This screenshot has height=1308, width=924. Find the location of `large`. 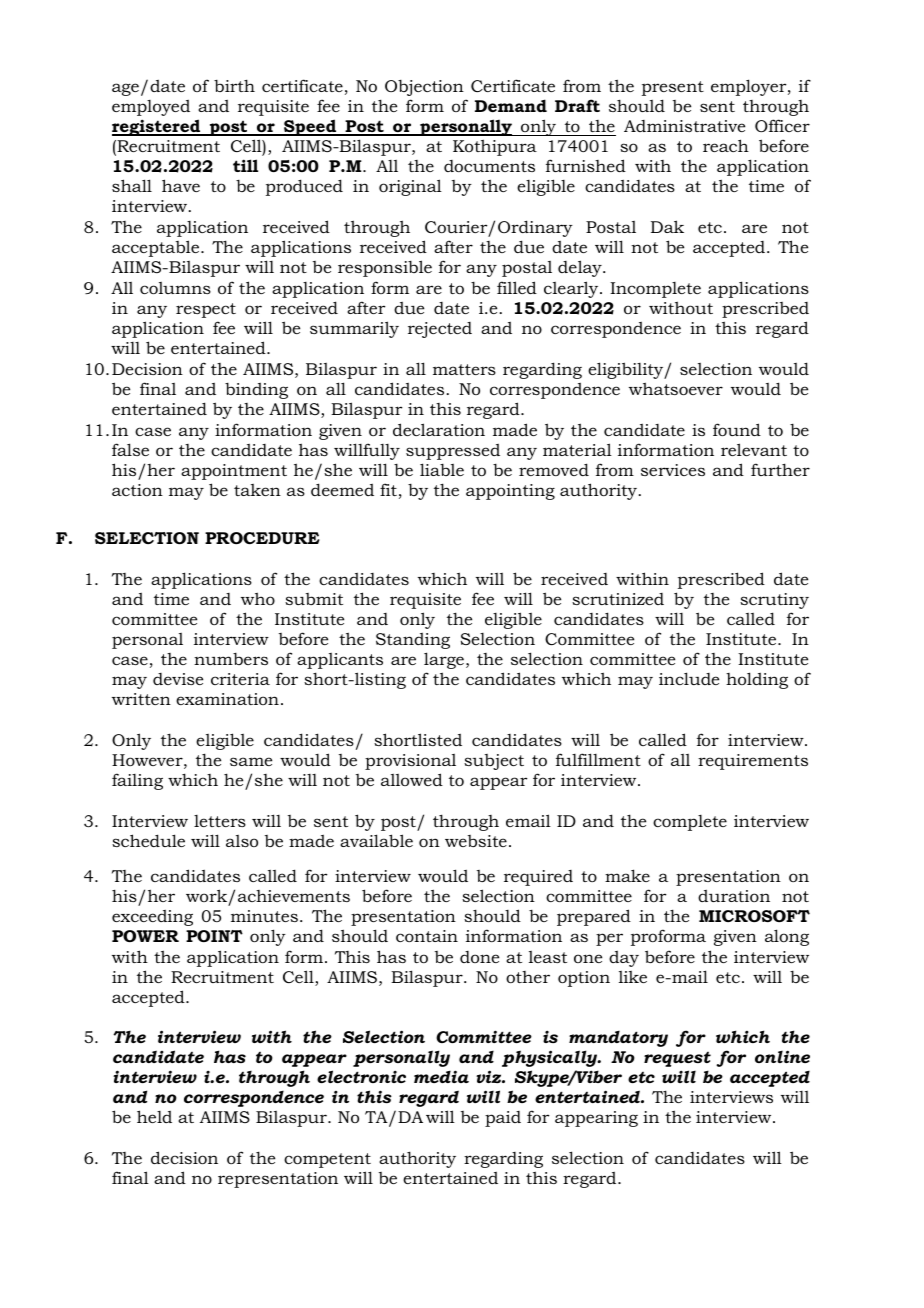

large is located at coordinates (444, 660).
